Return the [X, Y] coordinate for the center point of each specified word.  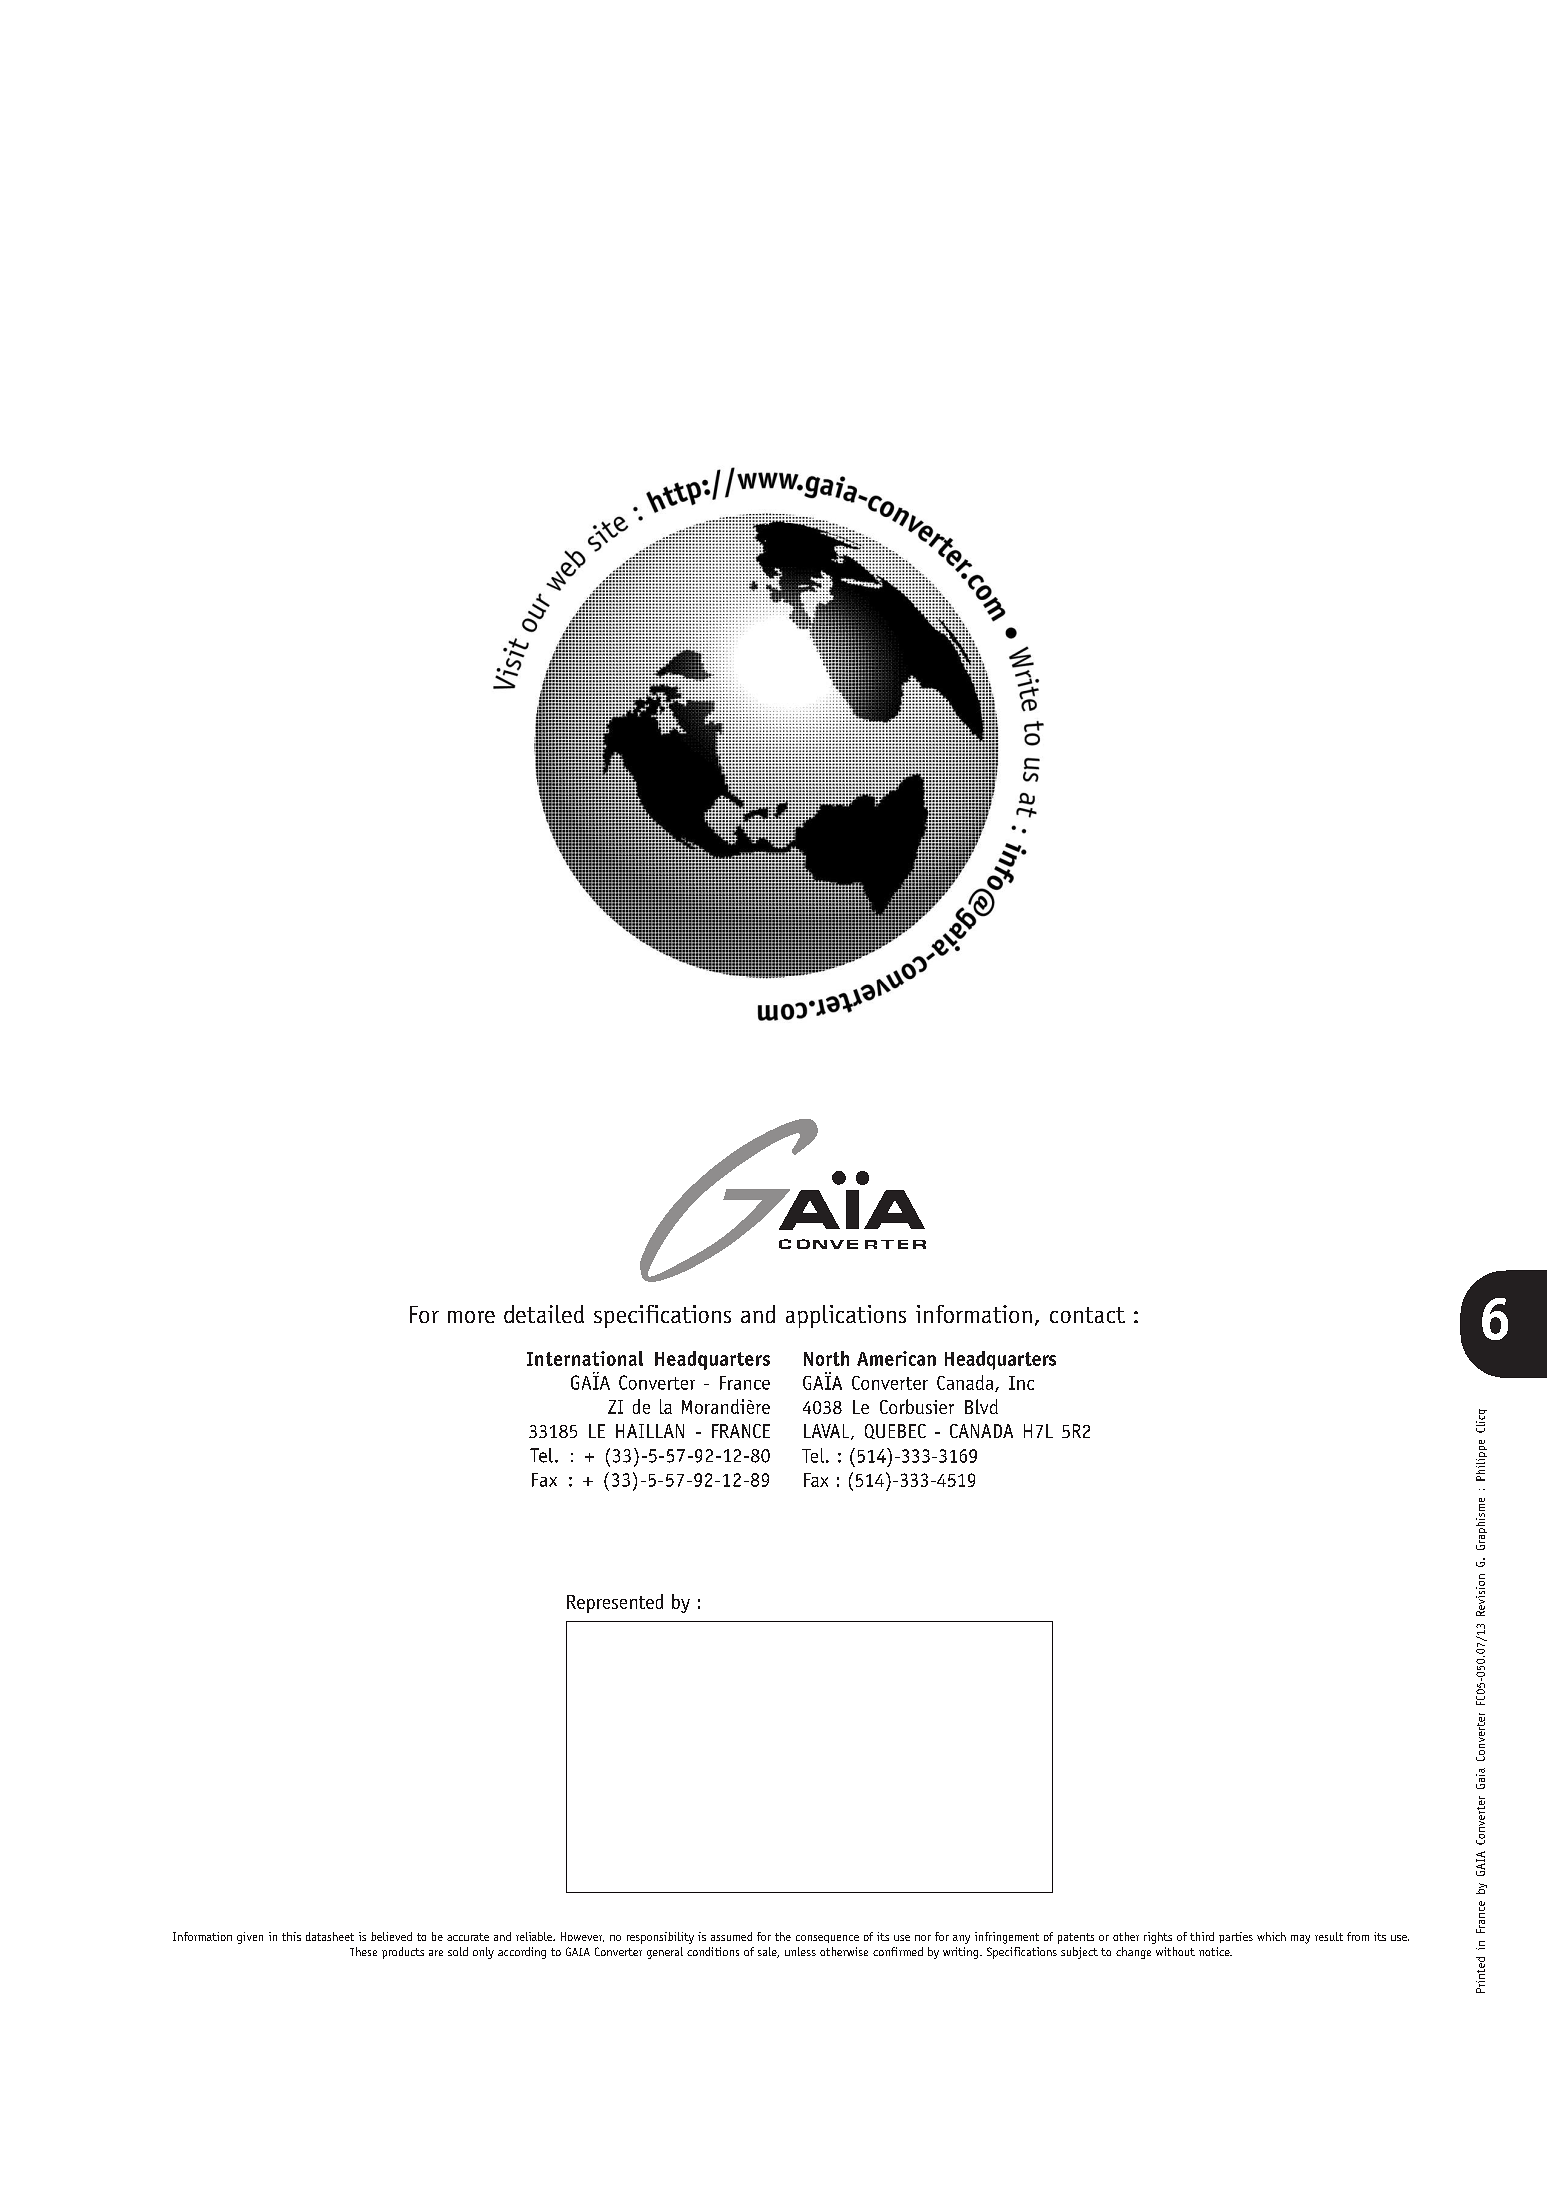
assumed [731, 1936]
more [471, 1317]
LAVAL [828, 1432]
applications [846, 1316]
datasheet [330, 1936]
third [1202, 1936]
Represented [615, 1603]
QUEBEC [895, 1431]
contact [1087, 1315]
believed [391, 1936]
